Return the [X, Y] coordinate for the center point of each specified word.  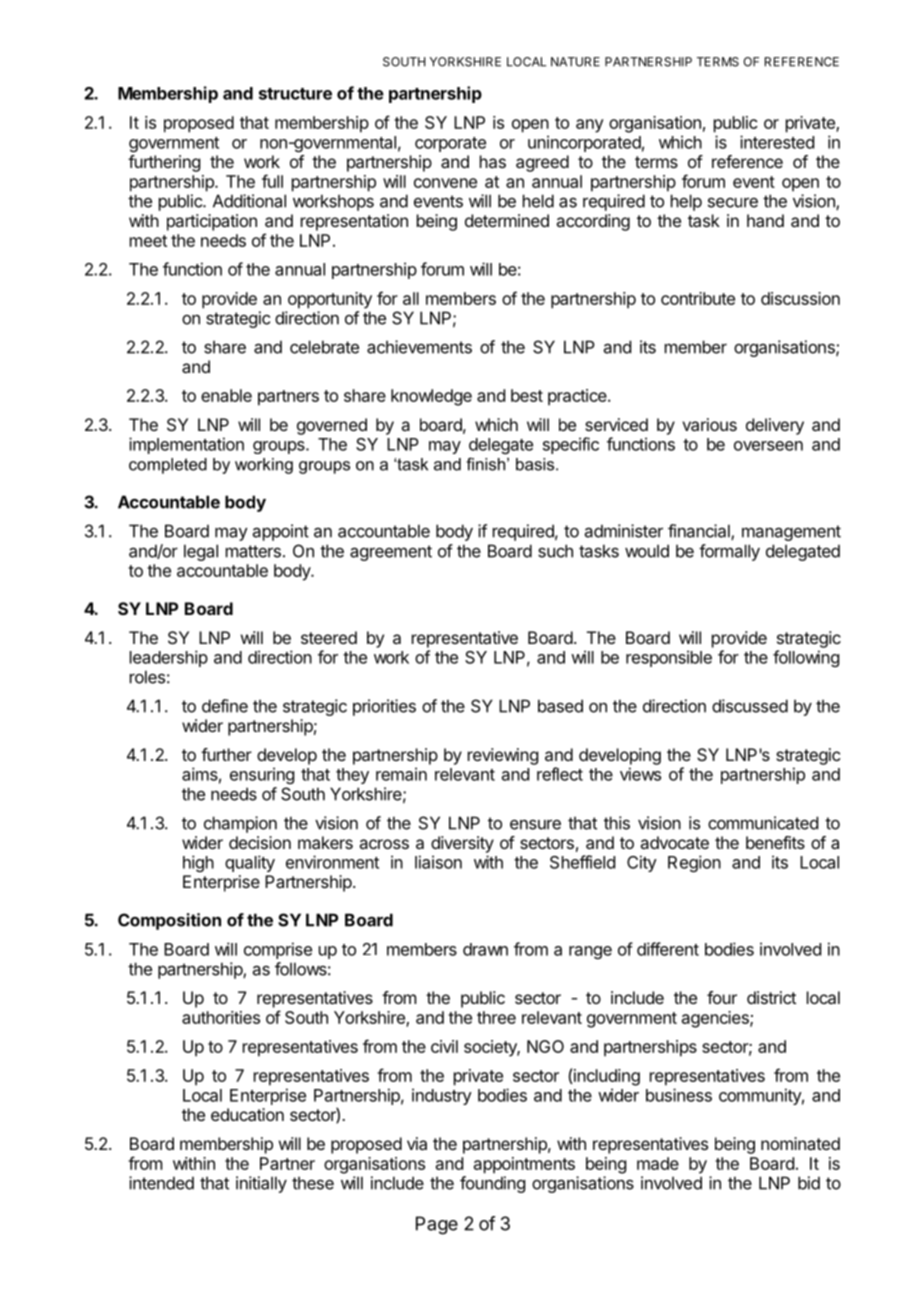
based [560, 706]
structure [295, 94]
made [658, 1163]
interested [777, 142]
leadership [169, 658]
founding [492, 1184]
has [493, 161]
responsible [669, 658]
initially [261, 1184]
